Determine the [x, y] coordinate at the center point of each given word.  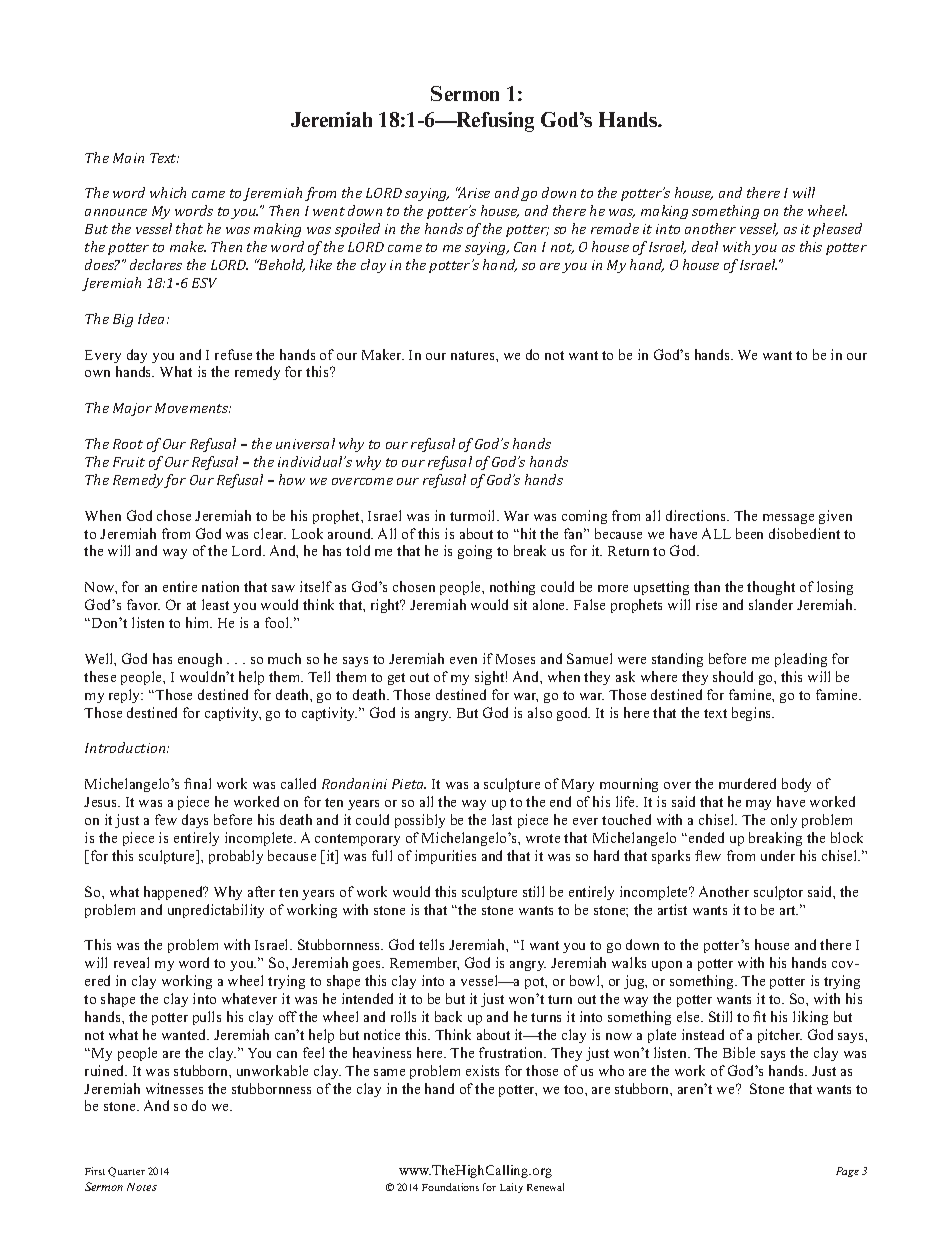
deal [705, 246]
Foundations [450, 1187]
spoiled [357, 230]
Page [847, 1172]
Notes [142, 1187]
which [168, 192]
